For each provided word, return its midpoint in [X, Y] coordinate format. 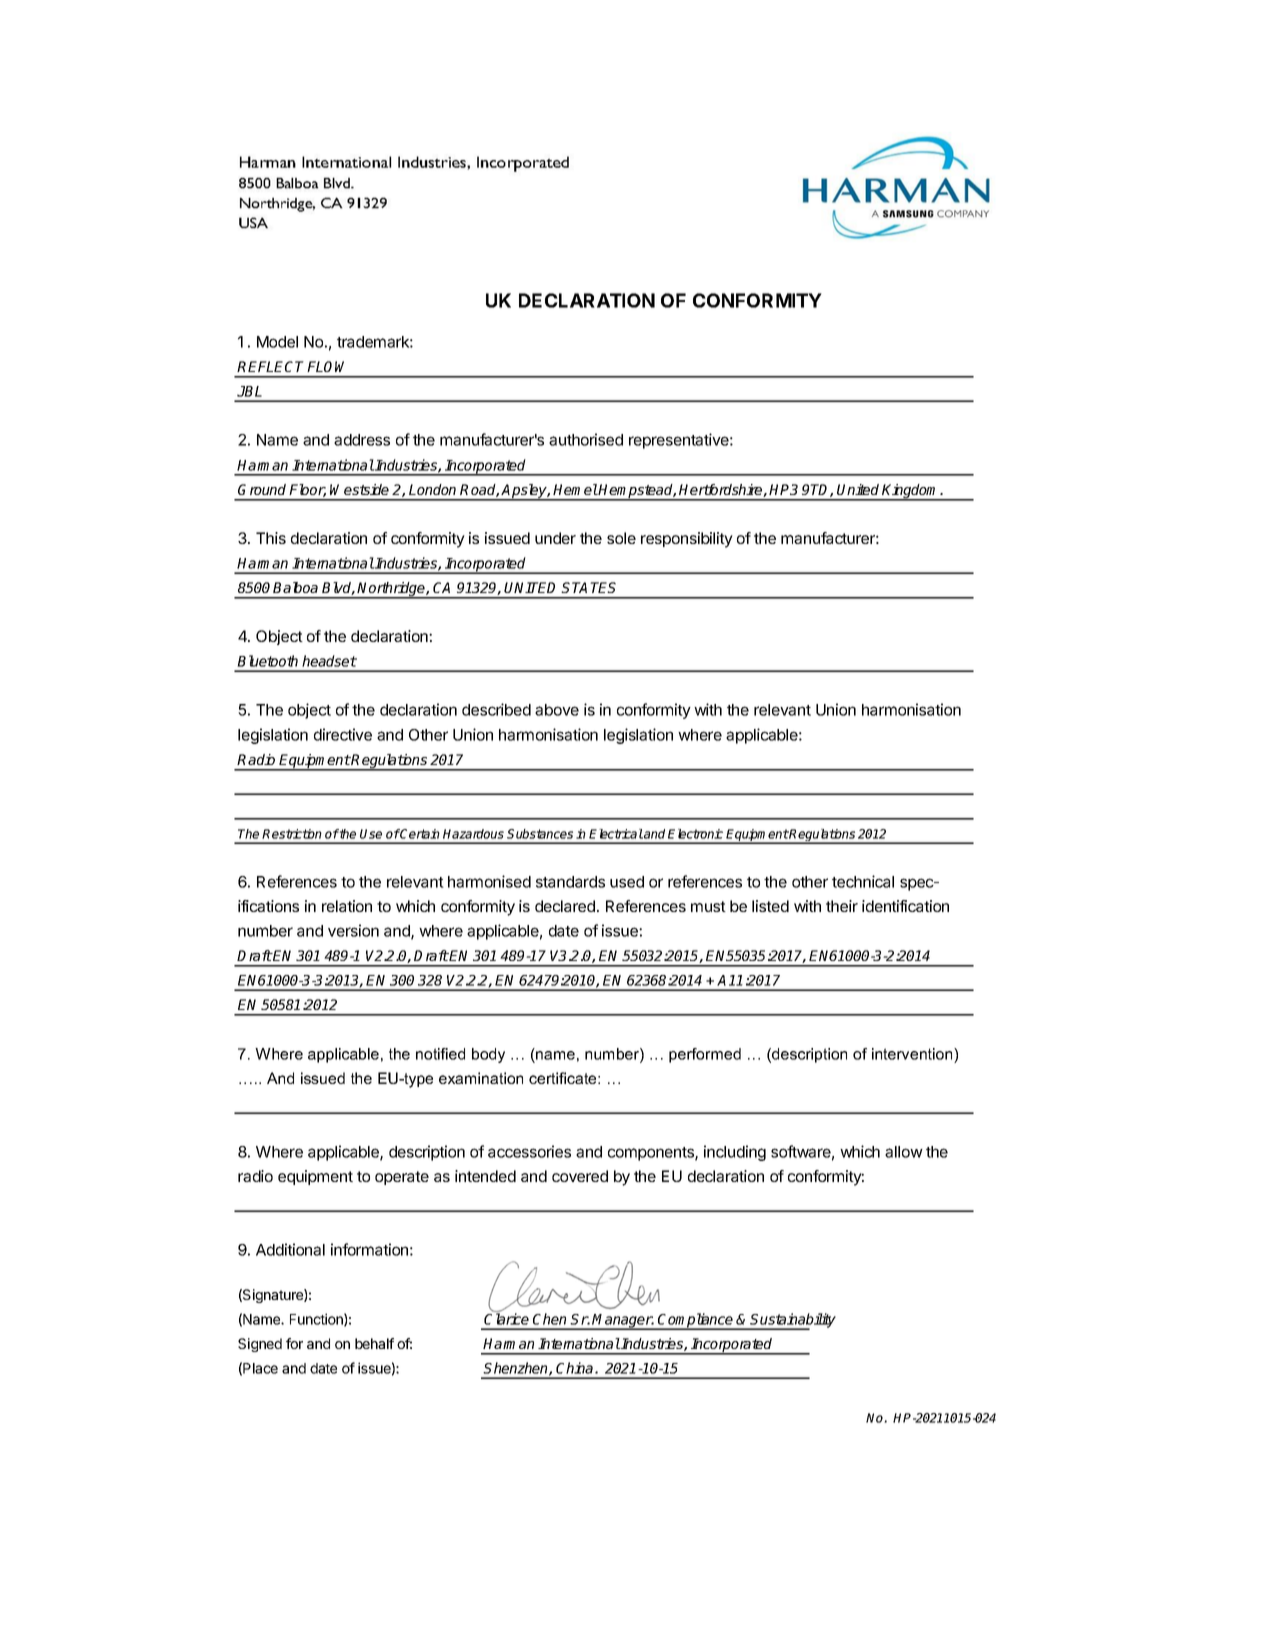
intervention [913, 1054]
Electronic [695, 834]
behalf [374, 1343]
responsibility [687, 540]
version [353, 930]
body [488, 1055]
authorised [586, 439]
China [576, 1368]
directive [343, 734]
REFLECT [270, 366]
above [557, 710]
